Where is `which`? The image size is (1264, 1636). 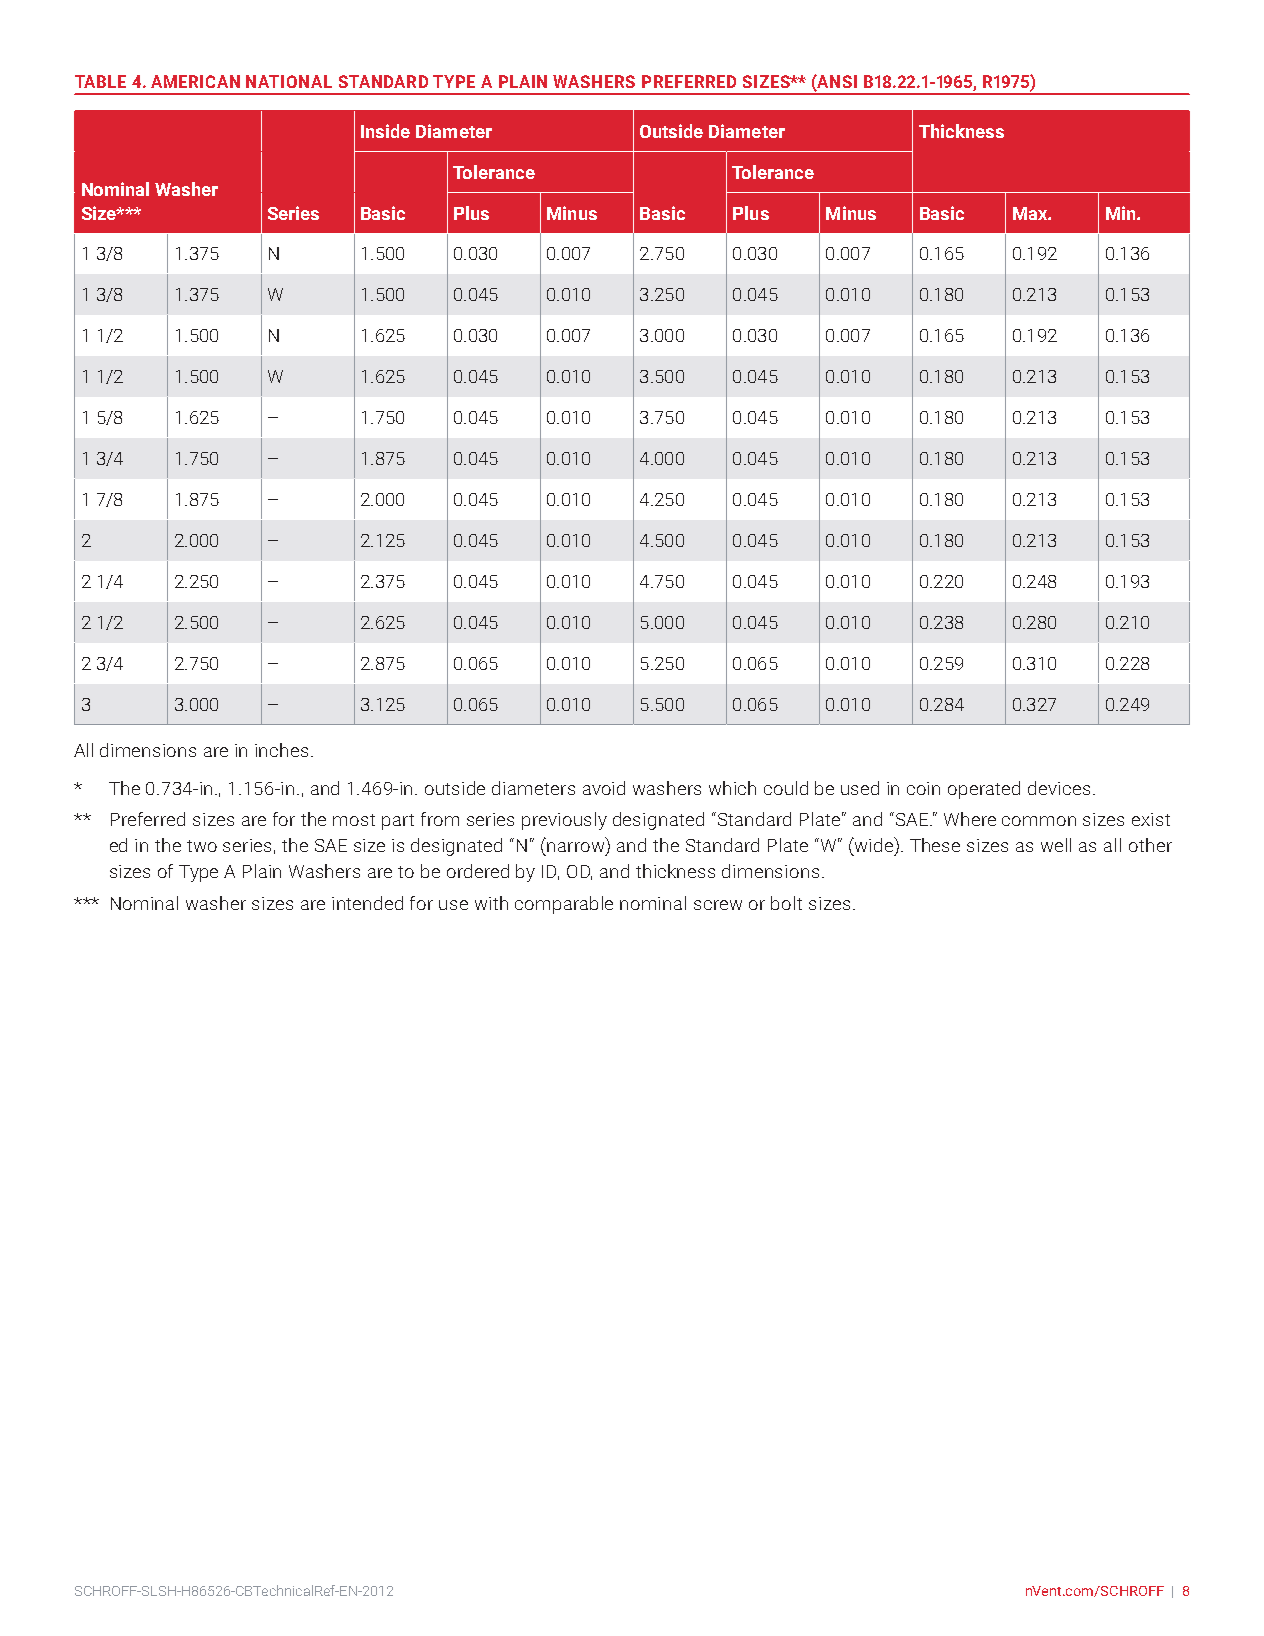
which is located at coordinates (732, 788).
